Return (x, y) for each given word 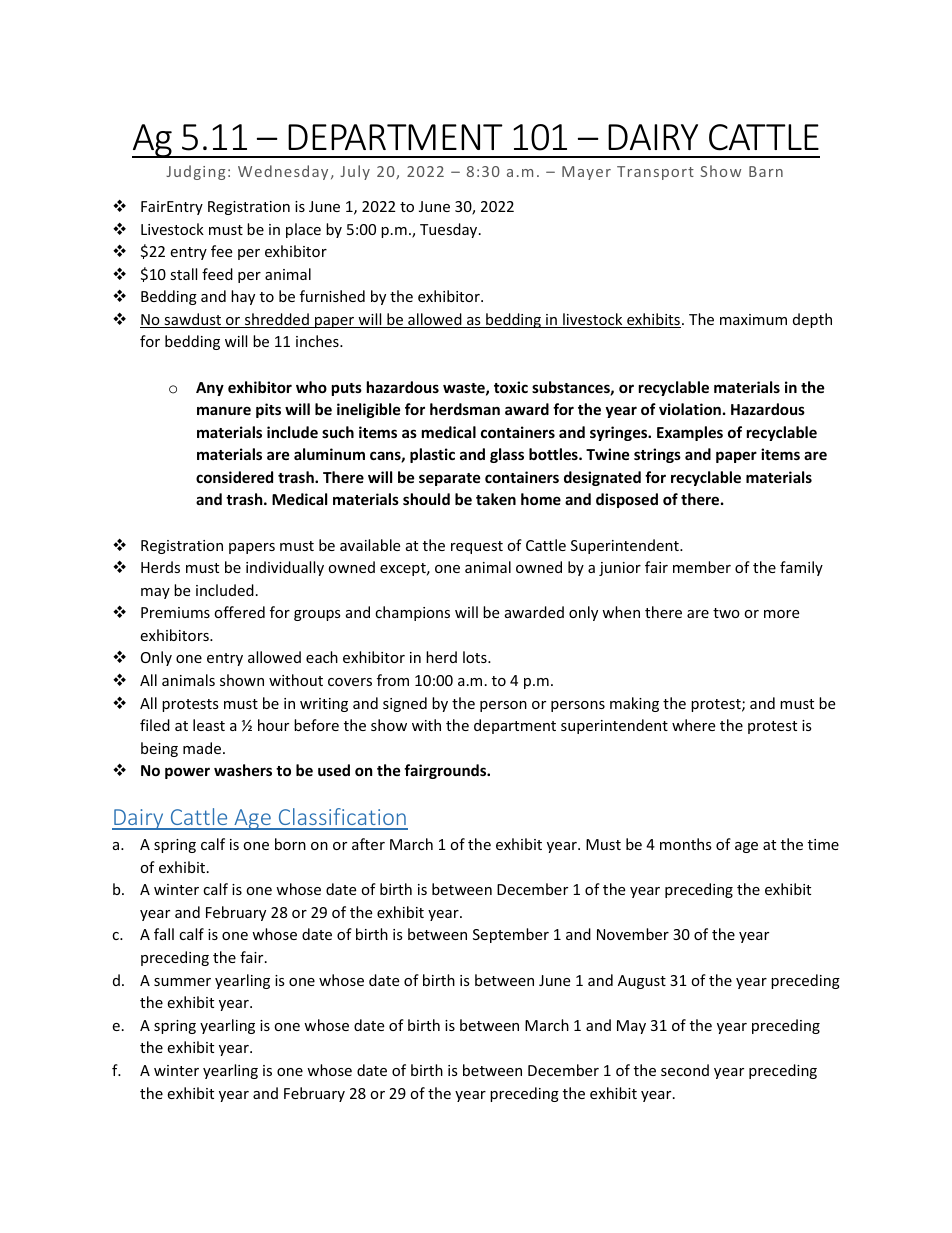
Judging (195, 172)
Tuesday (450, 230)
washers (243, 770)
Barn (766, 171)
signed (405, 704)
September (511, 935)
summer (182, 982)
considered (234, 477)
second (685, 1070)
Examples (690, 433)
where (693, 725)
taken (496, 499)
